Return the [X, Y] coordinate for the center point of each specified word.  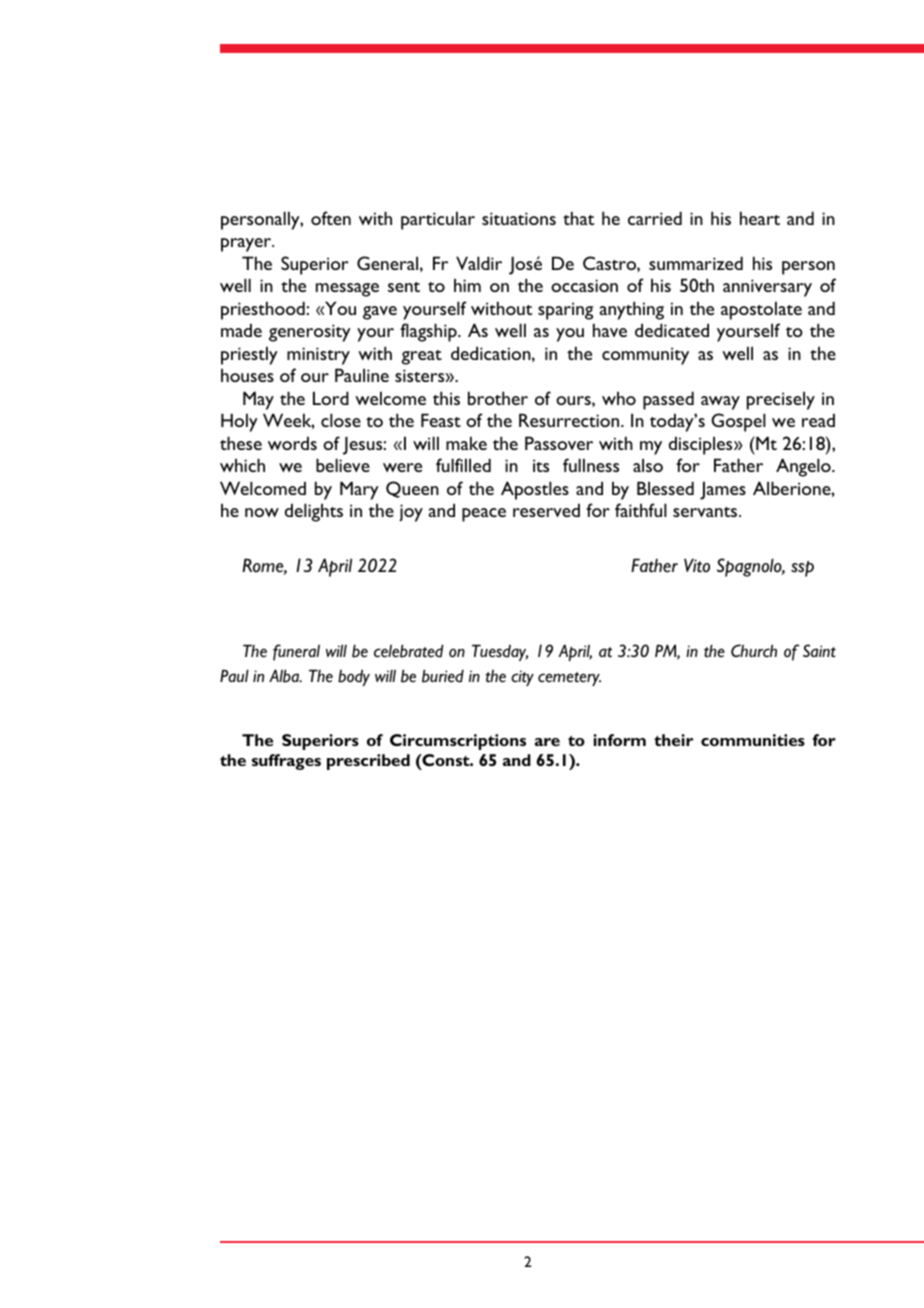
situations [519, 218]
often [331, 218]
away [720, 403]
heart [760, 218]
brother [498, 398]
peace [484, 515]
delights [314, 512]
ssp [802, 569]
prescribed [368, 762]
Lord [331, 398]
